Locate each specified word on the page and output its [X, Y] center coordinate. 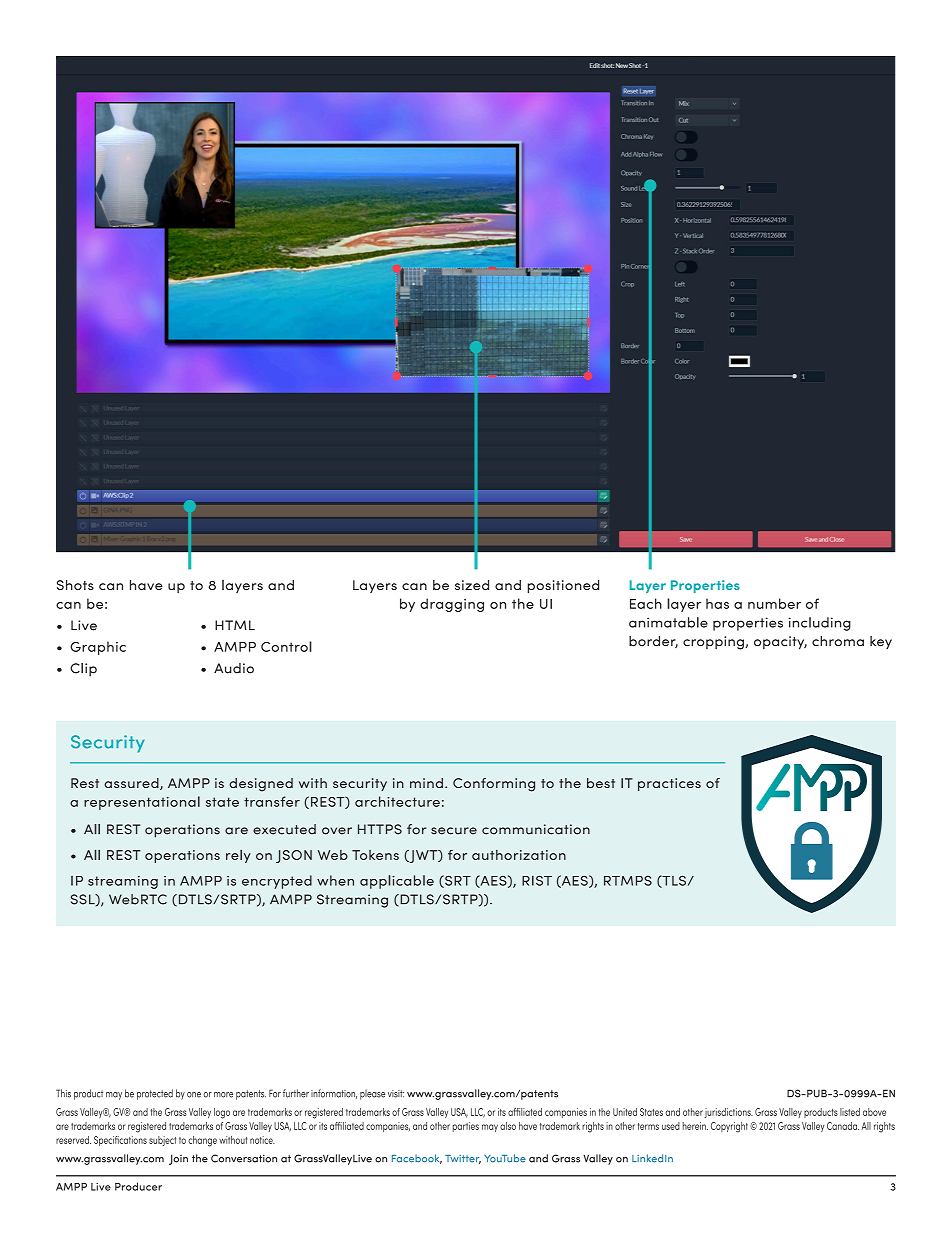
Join [178, 1159]
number [774, 603]
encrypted [277, 882]
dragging [452, 605]
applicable [397, 882]
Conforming [494, 785]
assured [132, 784]
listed [850, 1112]
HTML [235, 625]
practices [669, 784]
